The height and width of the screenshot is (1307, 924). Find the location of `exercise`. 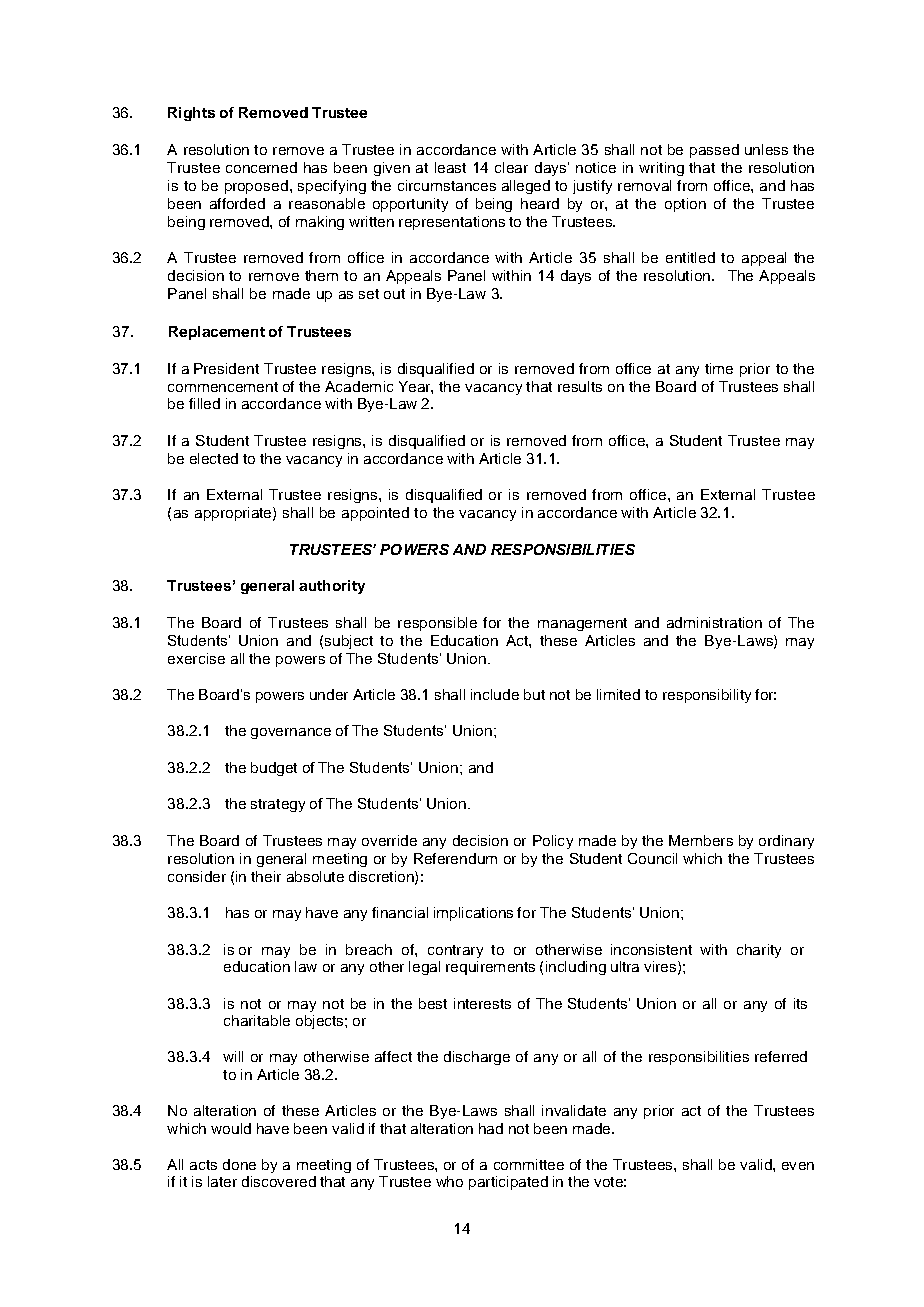

exercise is located at coordinates (196, 658).
